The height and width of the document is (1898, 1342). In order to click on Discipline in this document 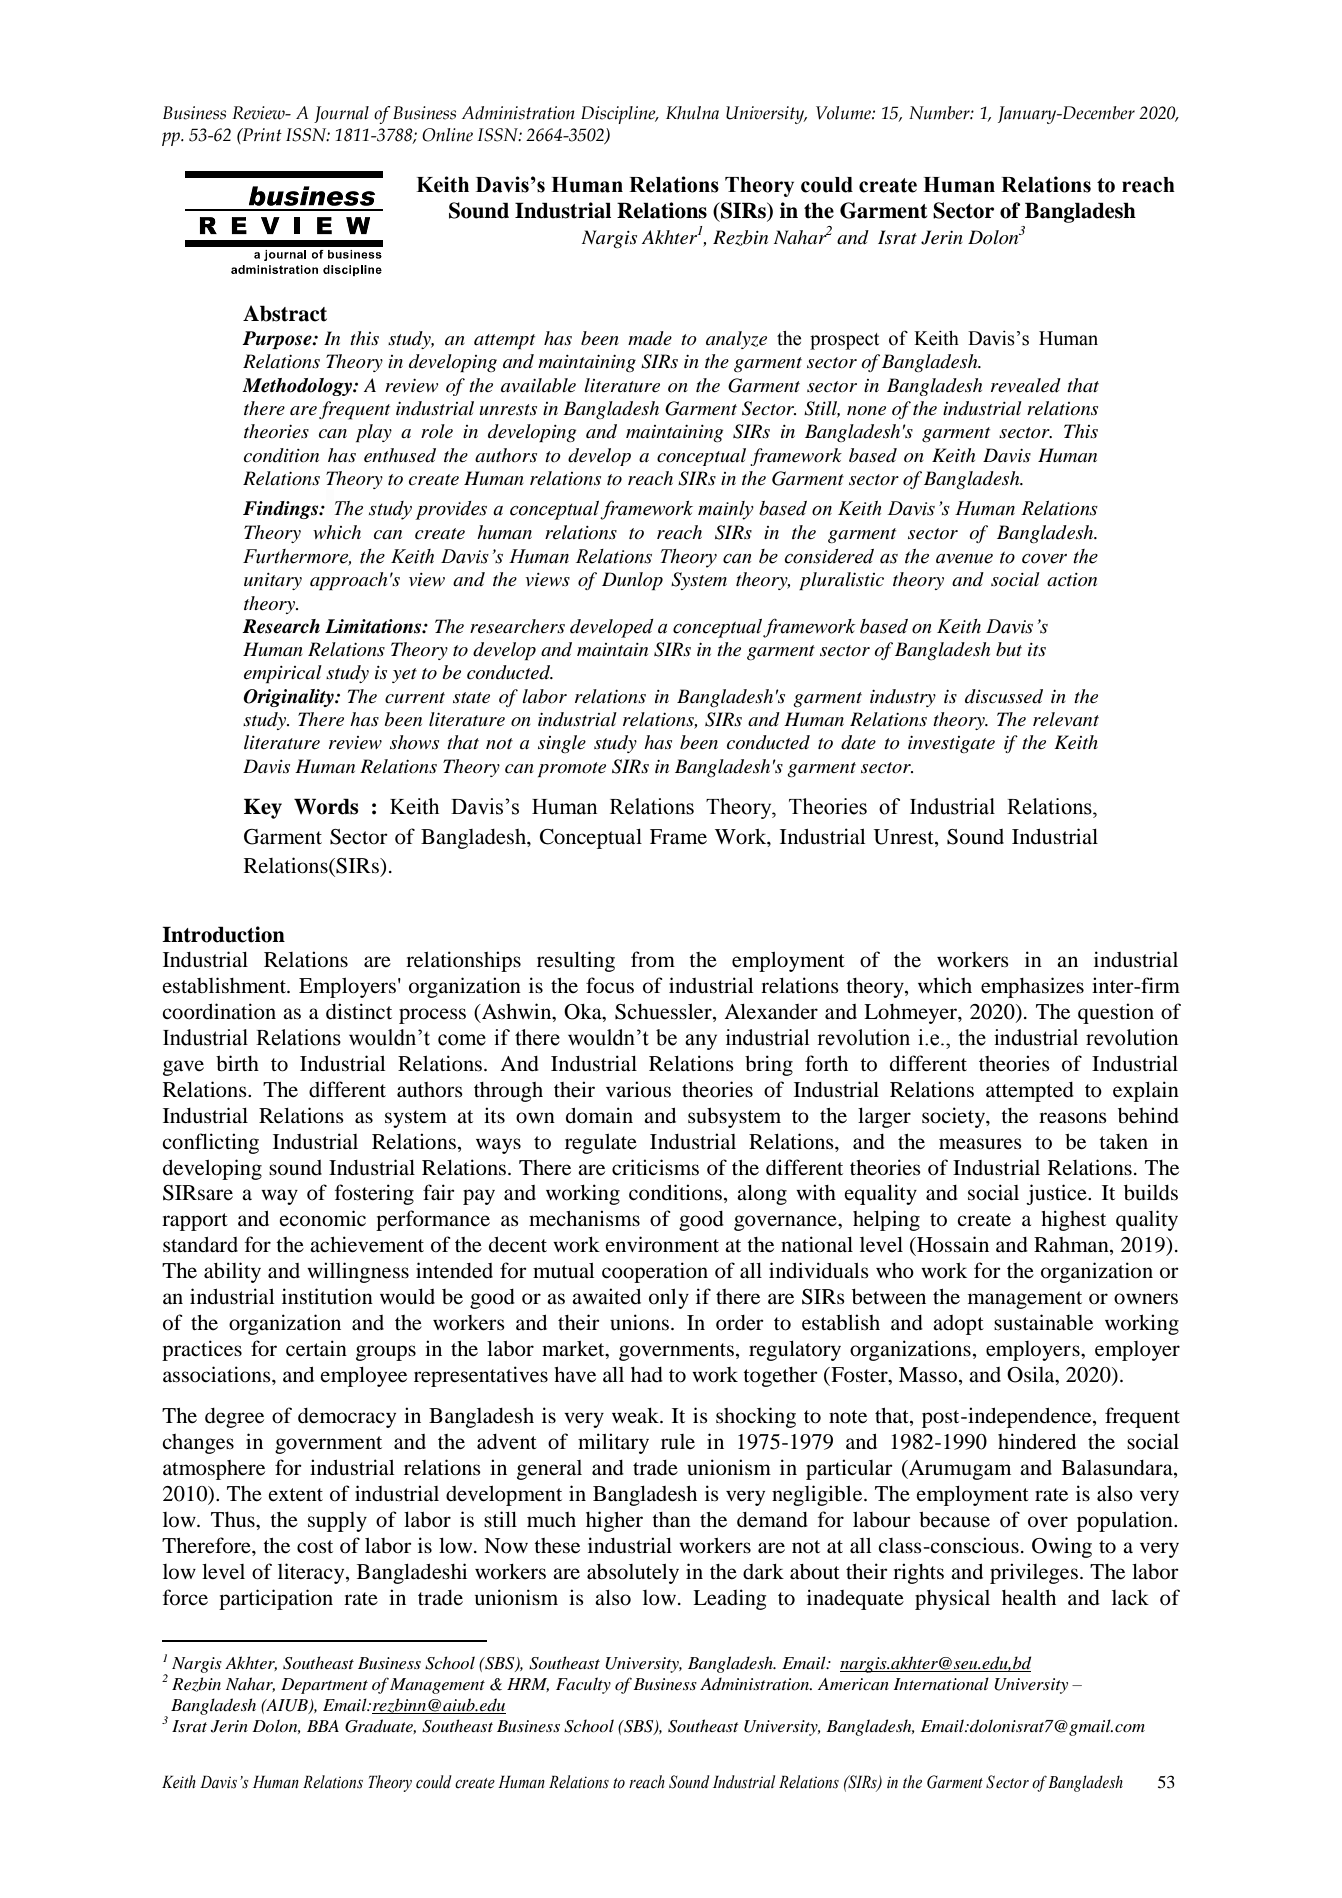, I will do `click(619, 115)`.
